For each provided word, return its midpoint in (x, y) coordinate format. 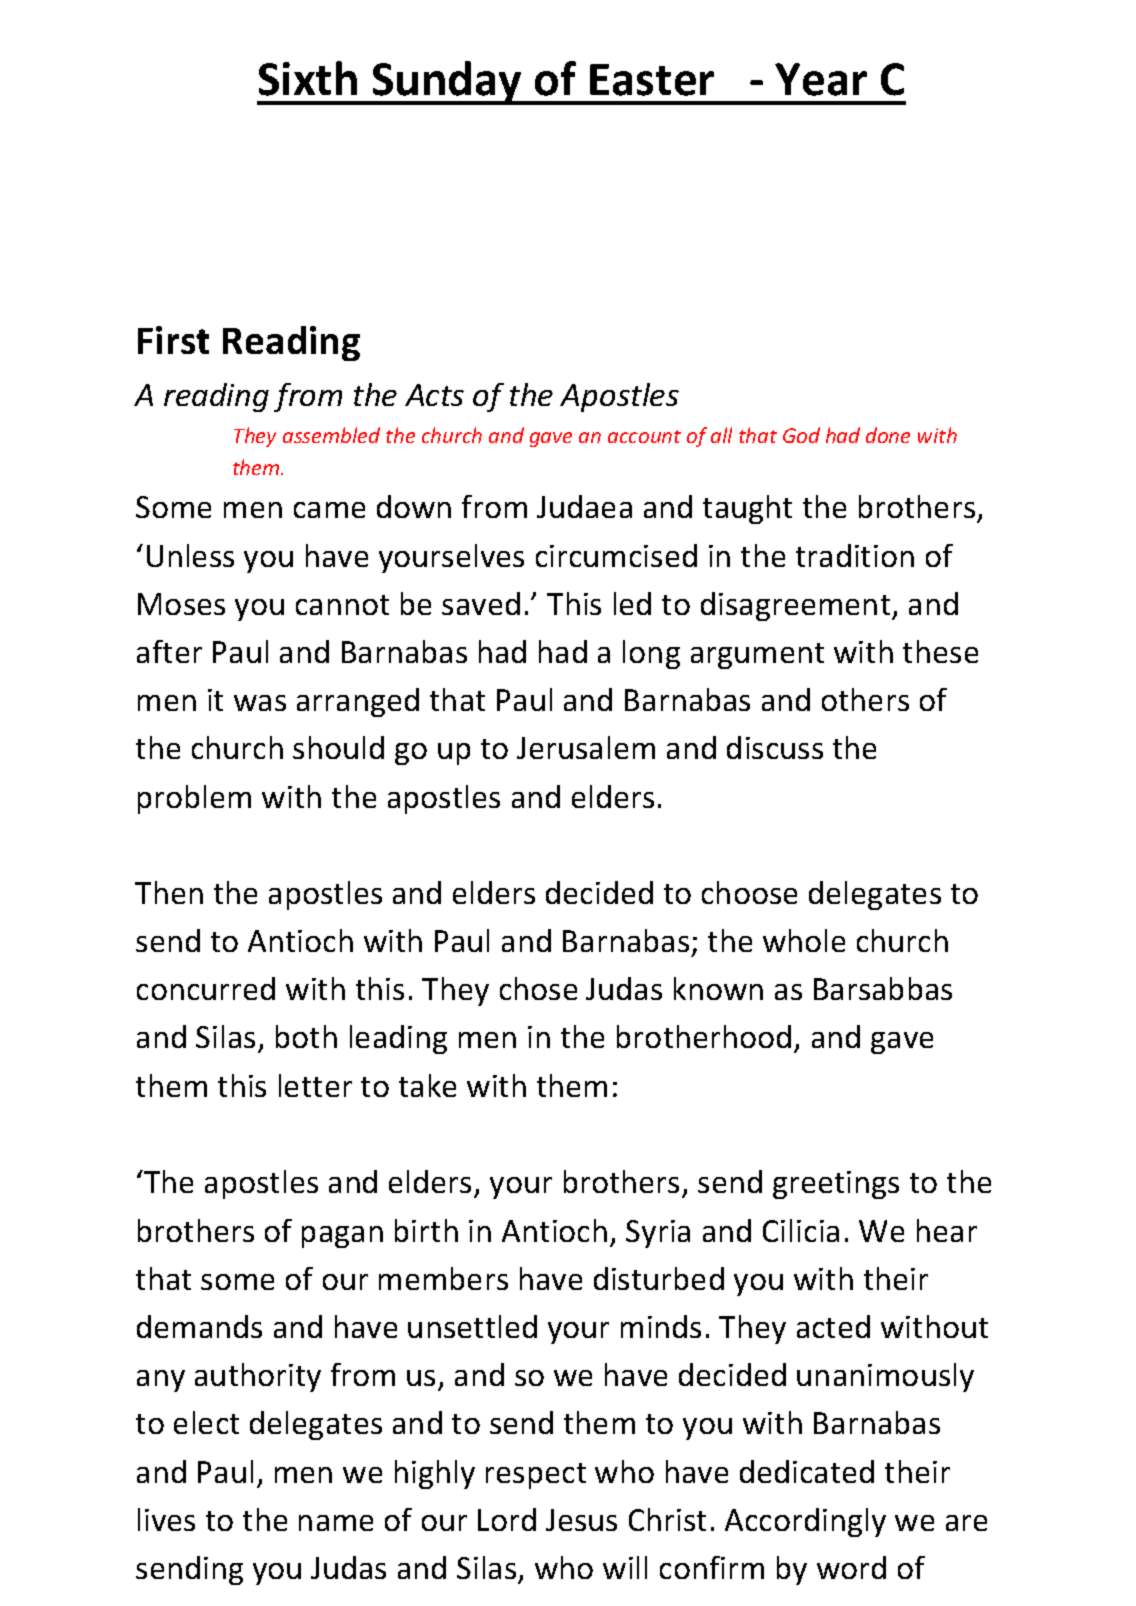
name (336, 1523)
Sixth (308, 78)
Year (821, 79)
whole (804, 940)
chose (538, 988)
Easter (652, 80)
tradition (855, 555)
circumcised (616, 555)
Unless (190, 555)
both (306, 1036)
